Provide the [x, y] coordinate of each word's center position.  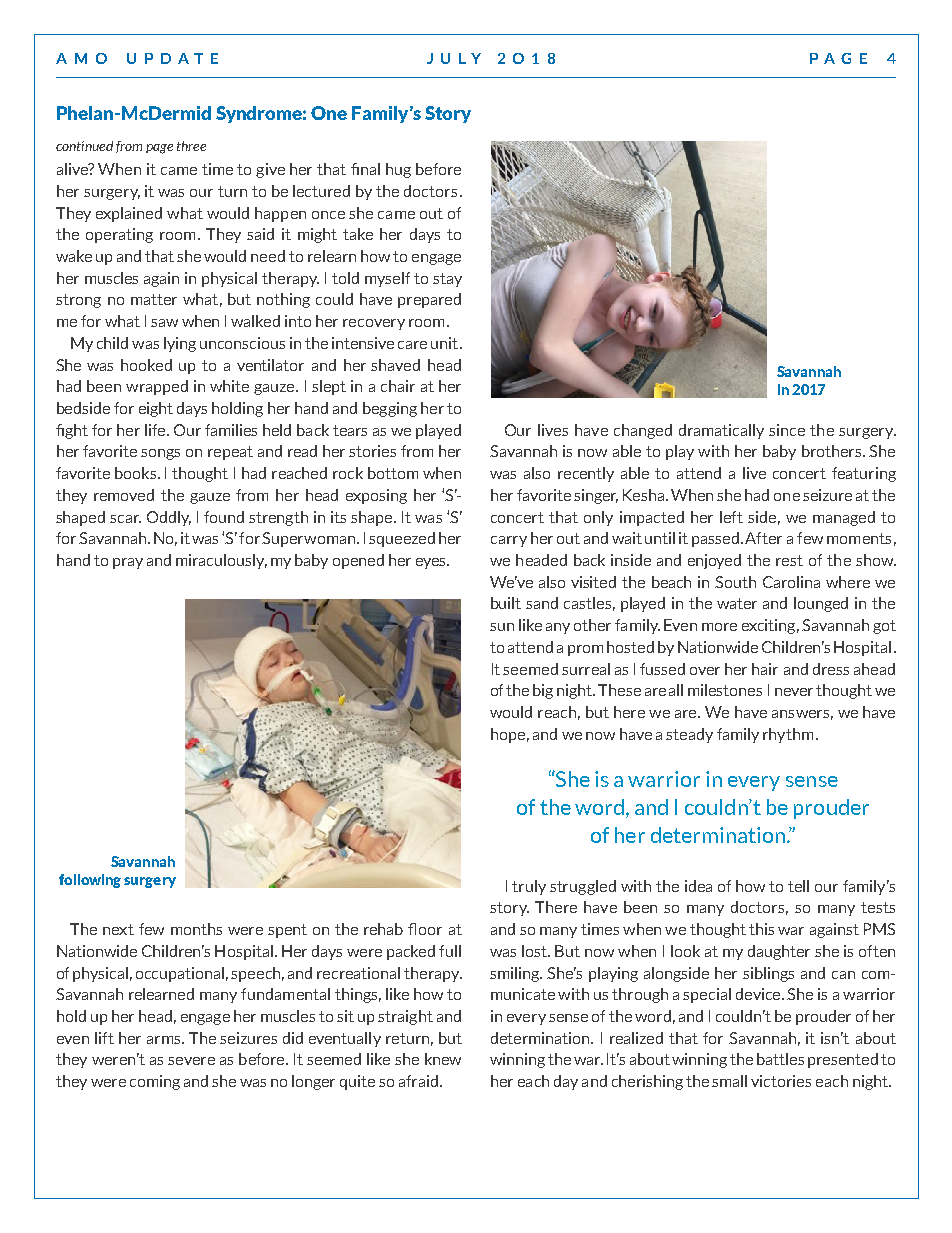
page [159, 149]
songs [160, 454]
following [90, 881]
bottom [393, 473]
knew [443, 1059]
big [543, 691]
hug [398, 170]
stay [447, 280]
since [787, 430]
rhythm [788, 735]
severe [191, 1061]
